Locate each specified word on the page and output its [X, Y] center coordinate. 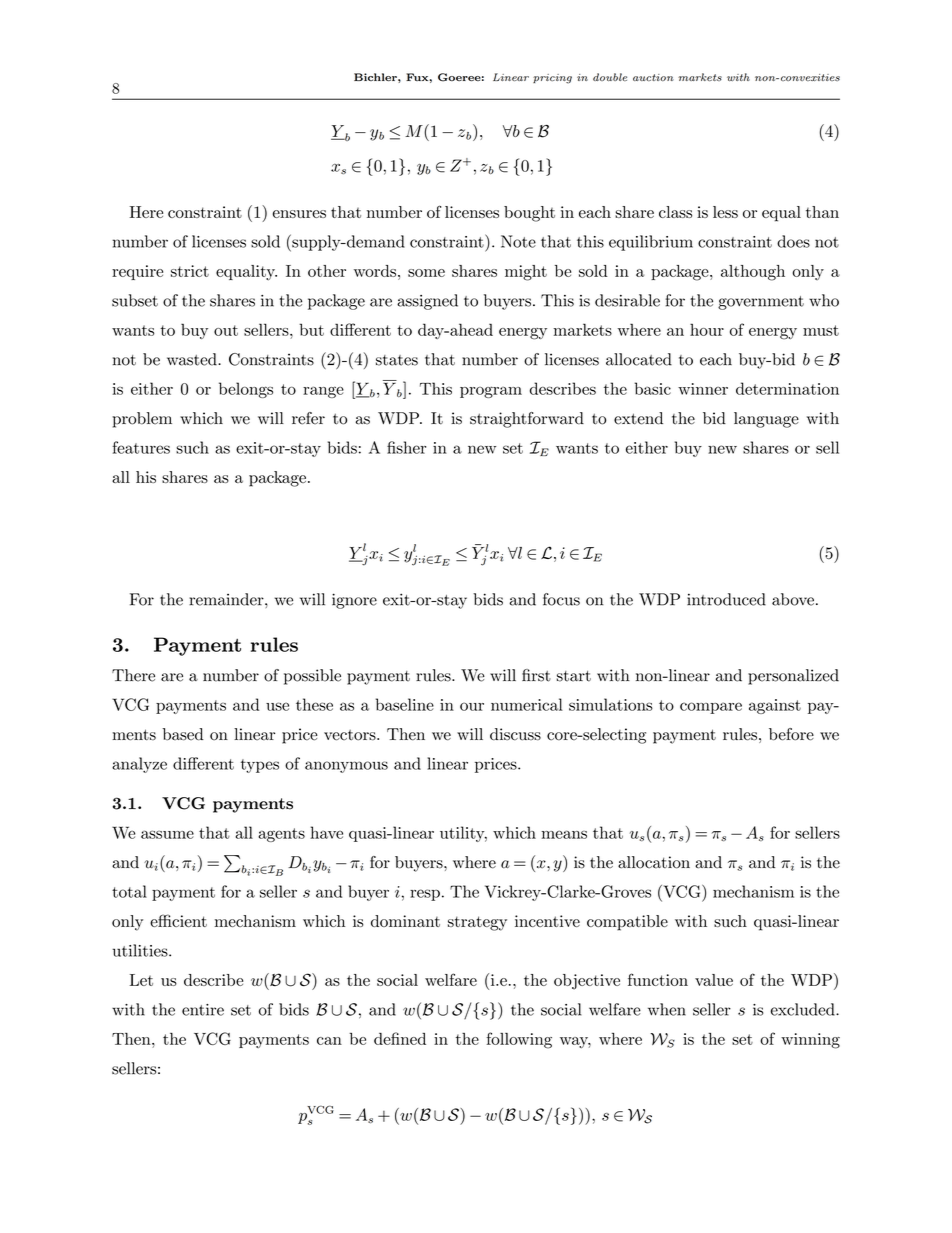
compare [711, 708]
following [519, 1040]
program [491, 392]
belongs [246, 390]
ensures [299, 214]
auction [653, 77]
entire [203, 1010]
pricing [552, 79]
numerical [527, 704]
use [277, 706]
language [766, 420]
